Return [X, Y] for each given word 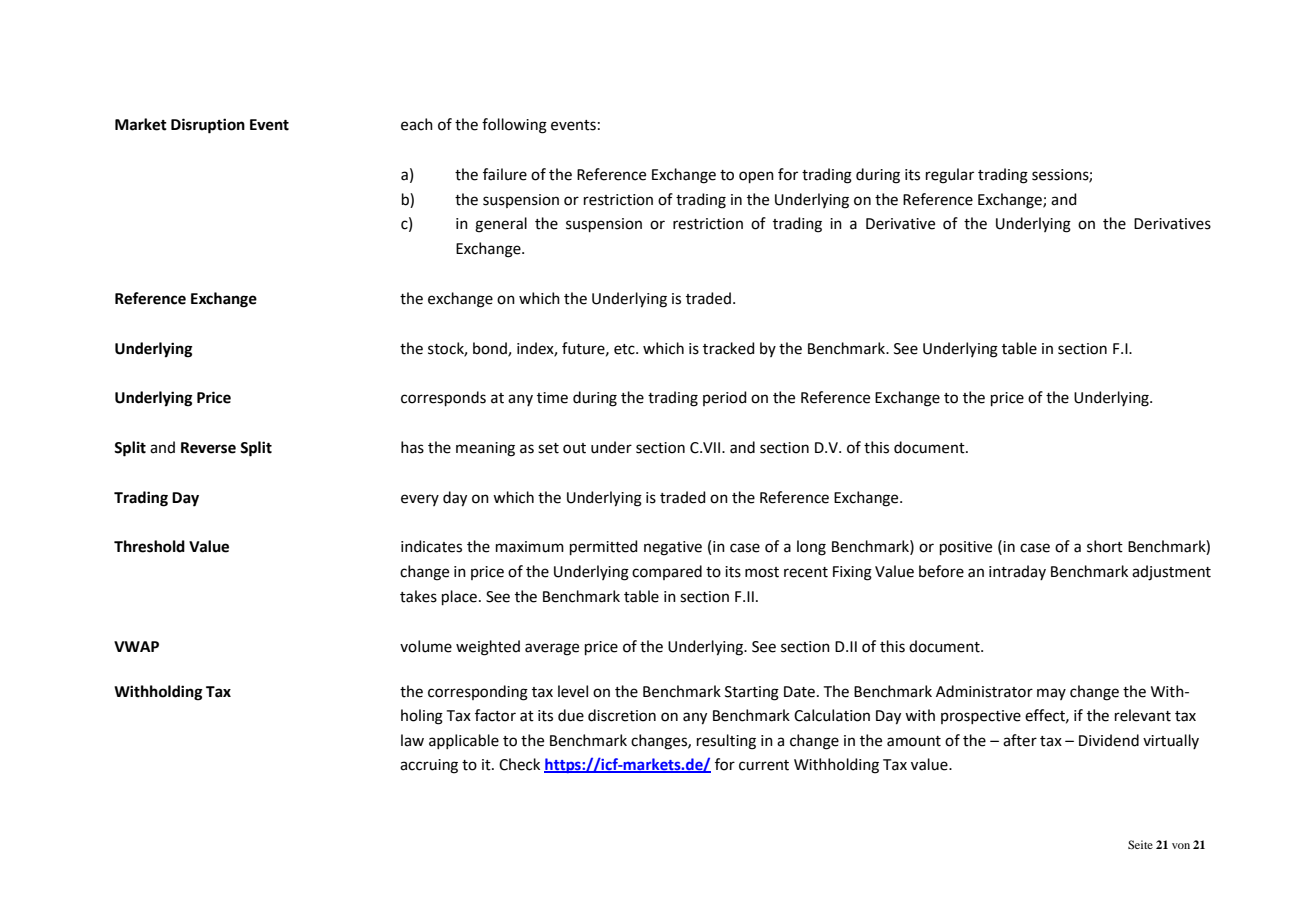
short [1105, 546]
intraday [1017, 572]
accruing [429, 766]
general [501, 225]
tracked [729, 348]
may [1051, 694]
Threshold [149, 546]
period [725, 398]
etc [625, 349]
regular [950, 176]
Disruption [208, 126]
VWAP [136, 646]
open [756, 177]
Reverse [208, 448]
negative [673, 548]
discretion [622, 715]
